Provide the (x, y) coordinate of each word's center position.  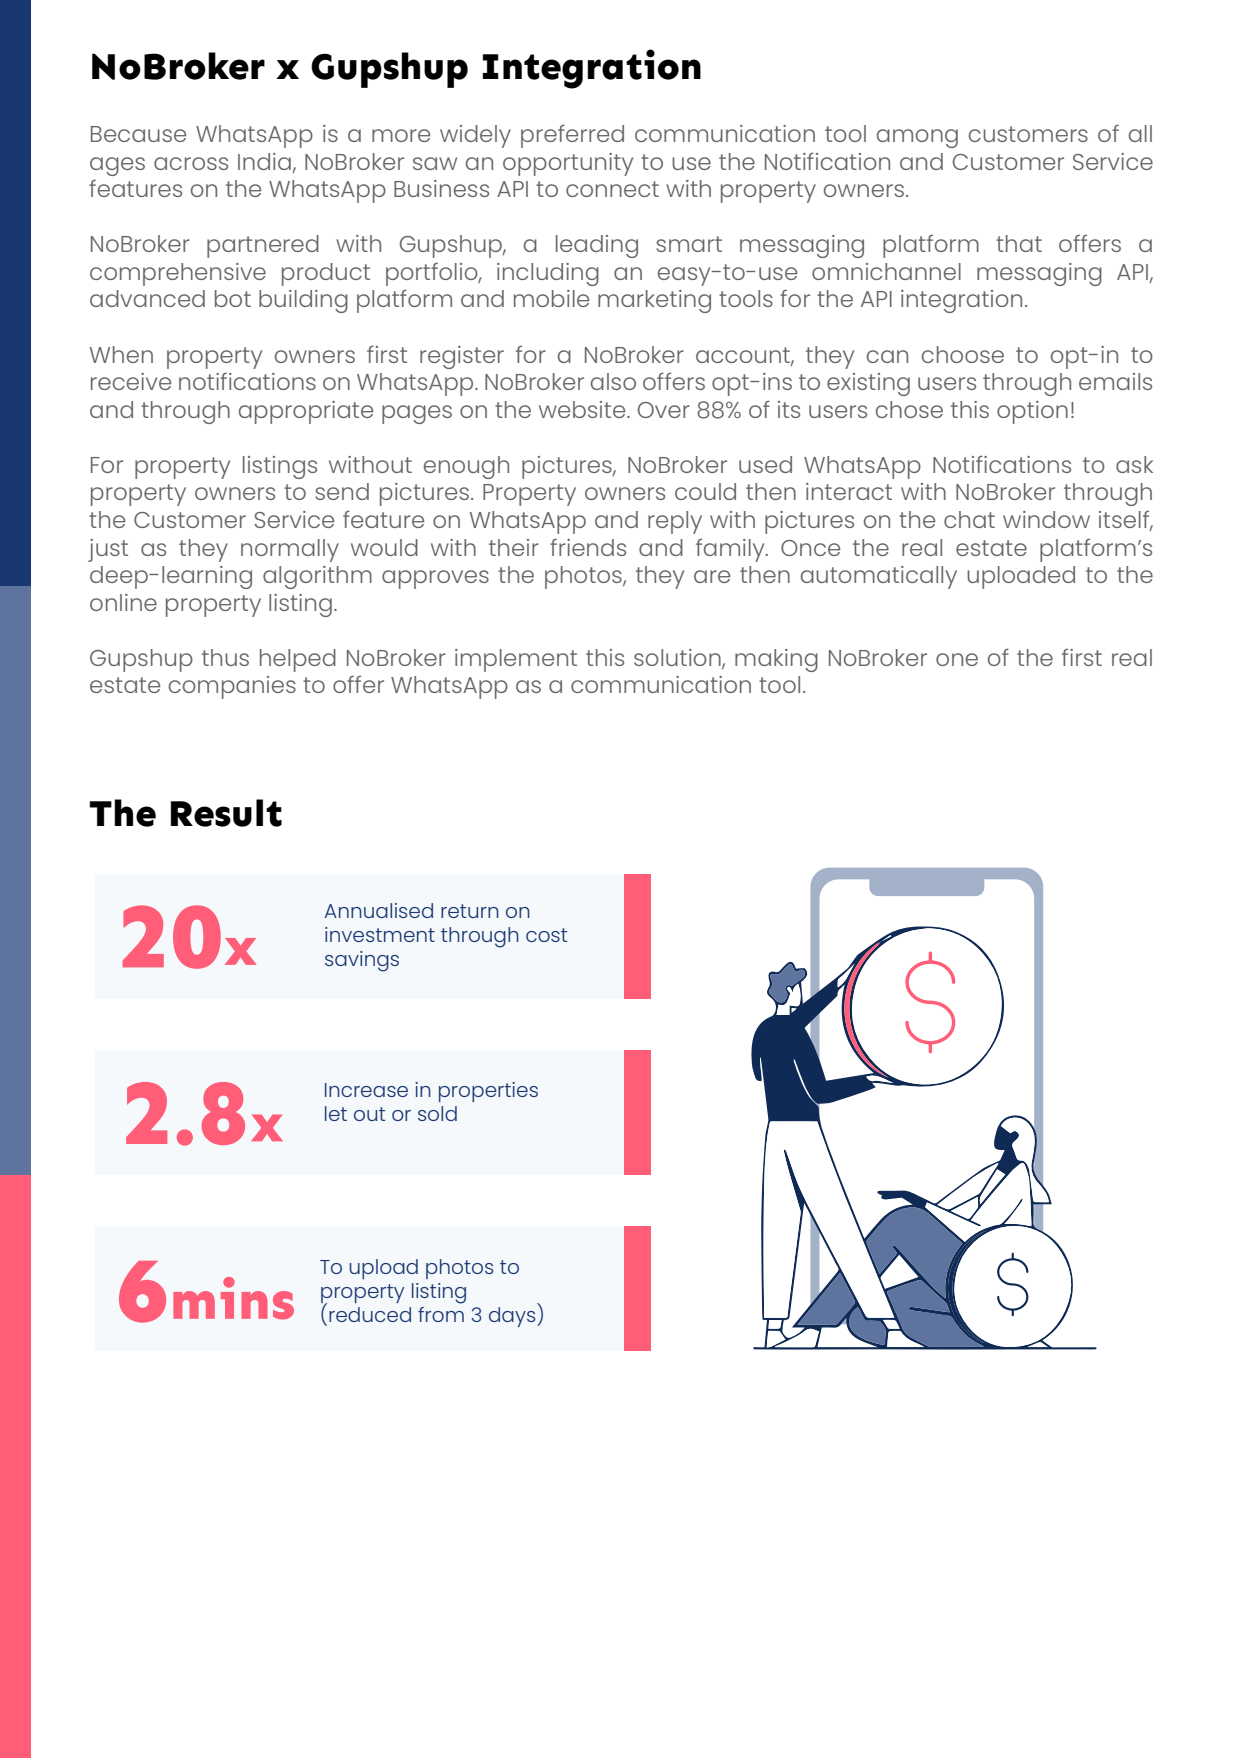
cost (546, 935)
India (264, 161)
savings (362, 961)
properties (488, 1092)
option (1032, 412)
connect (612, 189)
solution (678, 658)
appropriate (306, 412)
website (583, 409)
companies (232, 687)
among (917, 138)
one (957, 659)
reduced (370, 1314)
